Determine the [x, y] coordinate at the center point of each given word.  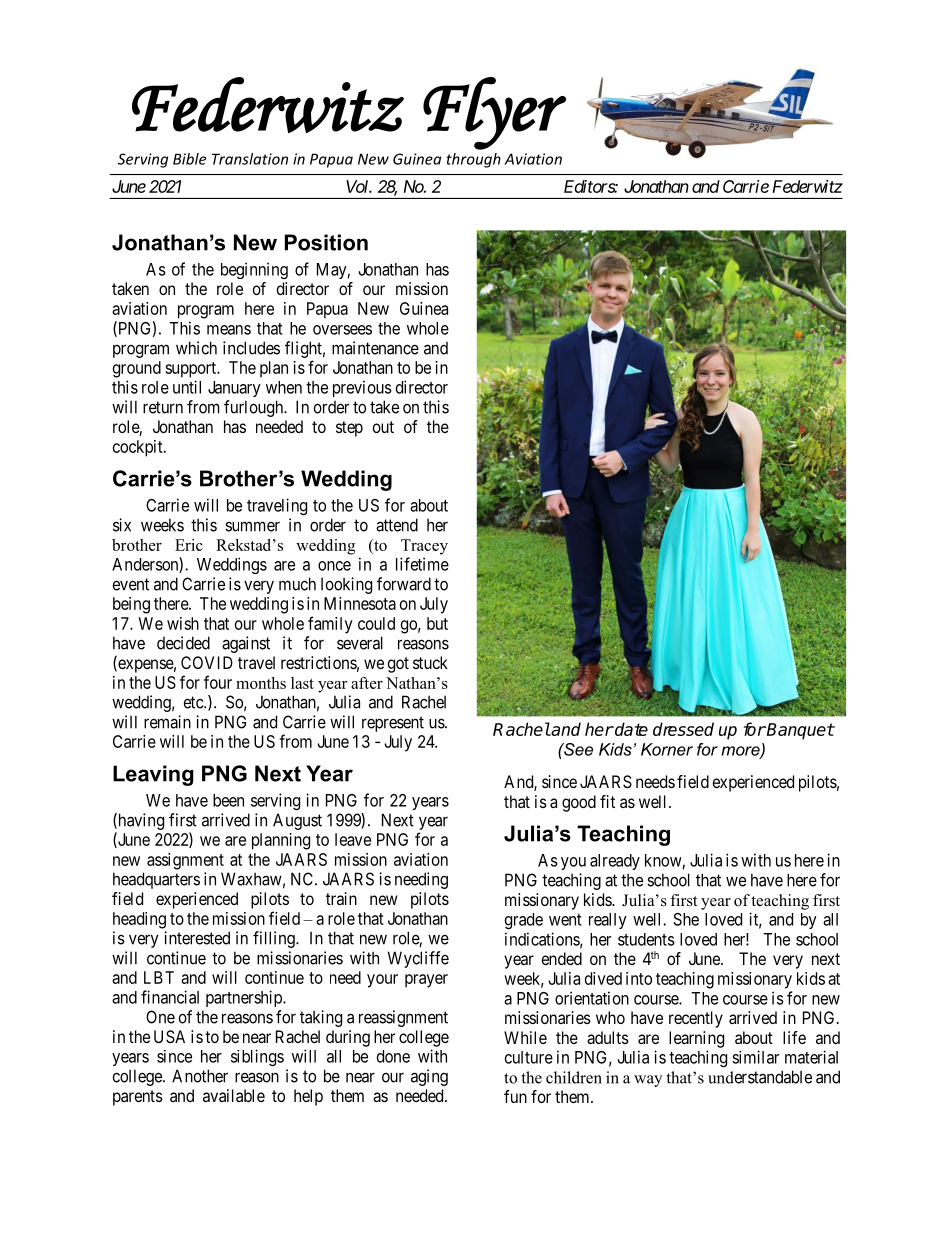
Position [326, 242]
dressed [683, 729]
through [473, 160]
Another [200, 1076]
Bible [189, 159]
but [437, 623]
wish [183, 623]
